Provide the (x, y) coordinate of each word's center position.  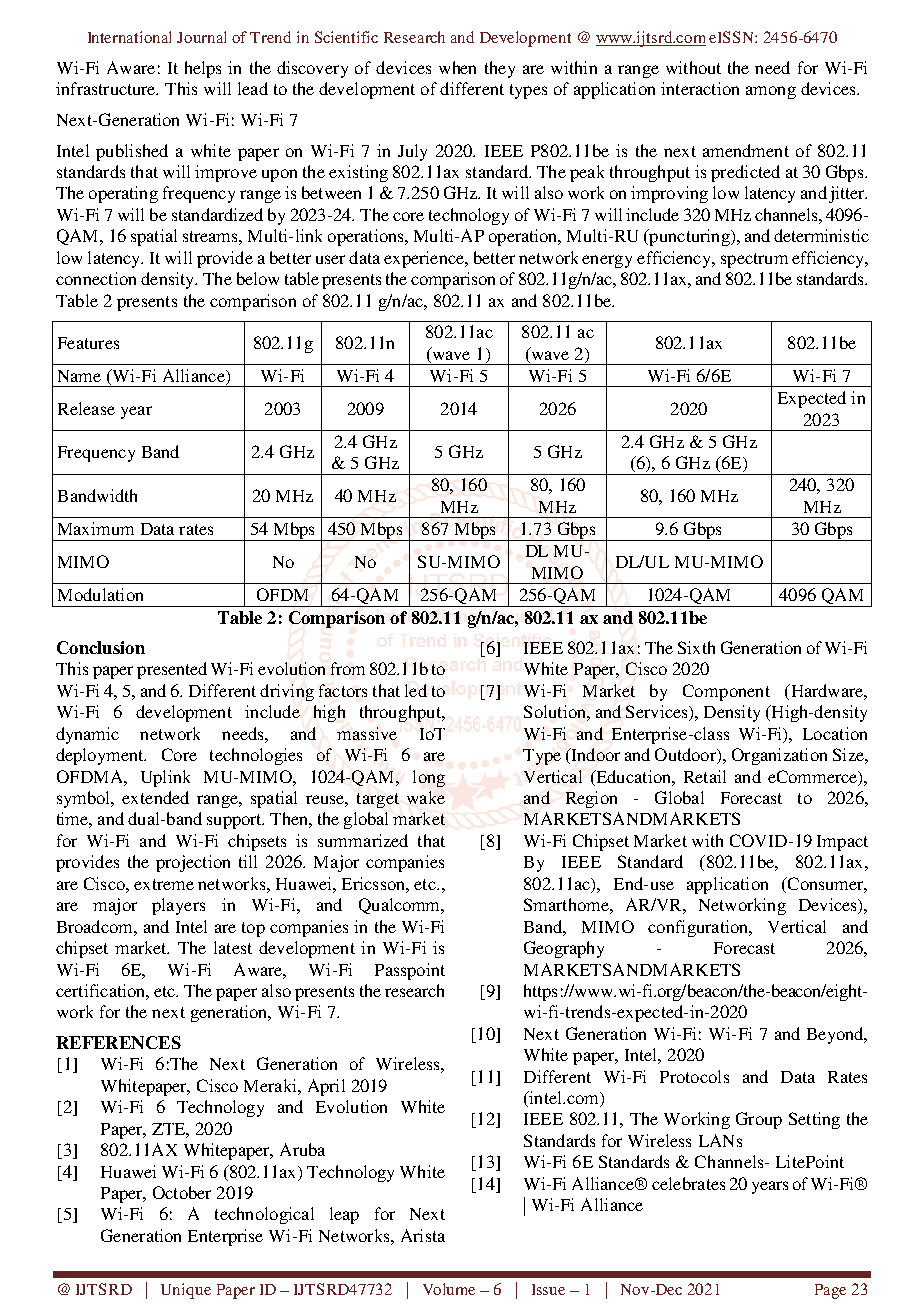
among (771, 92)
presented (172, 670)
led (416, 690)
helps (203, 69)
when (457, 67)
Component (726, 692)
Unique (186, 1291)
